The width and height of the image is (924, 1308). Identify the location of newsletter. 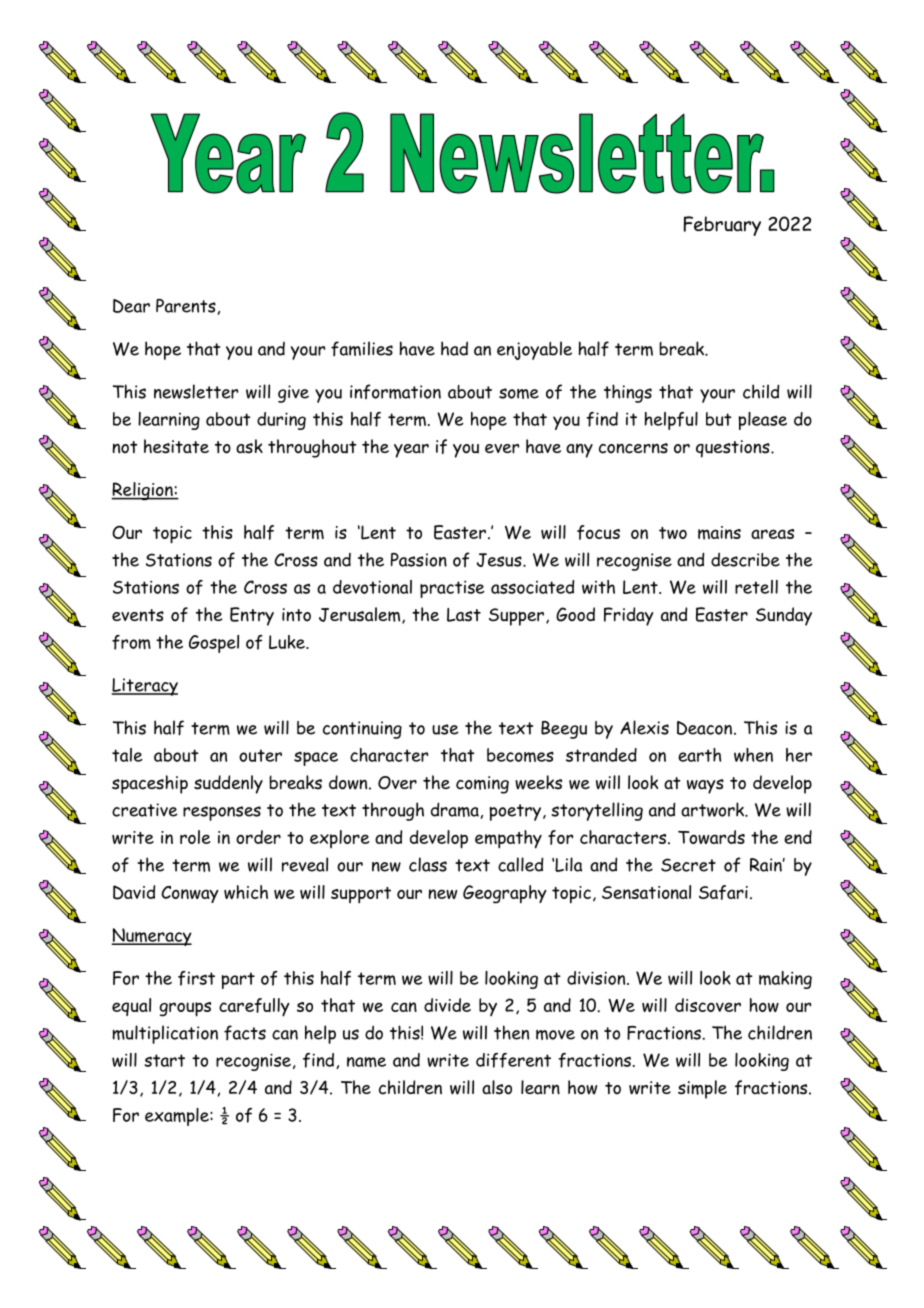
(196, 391).
